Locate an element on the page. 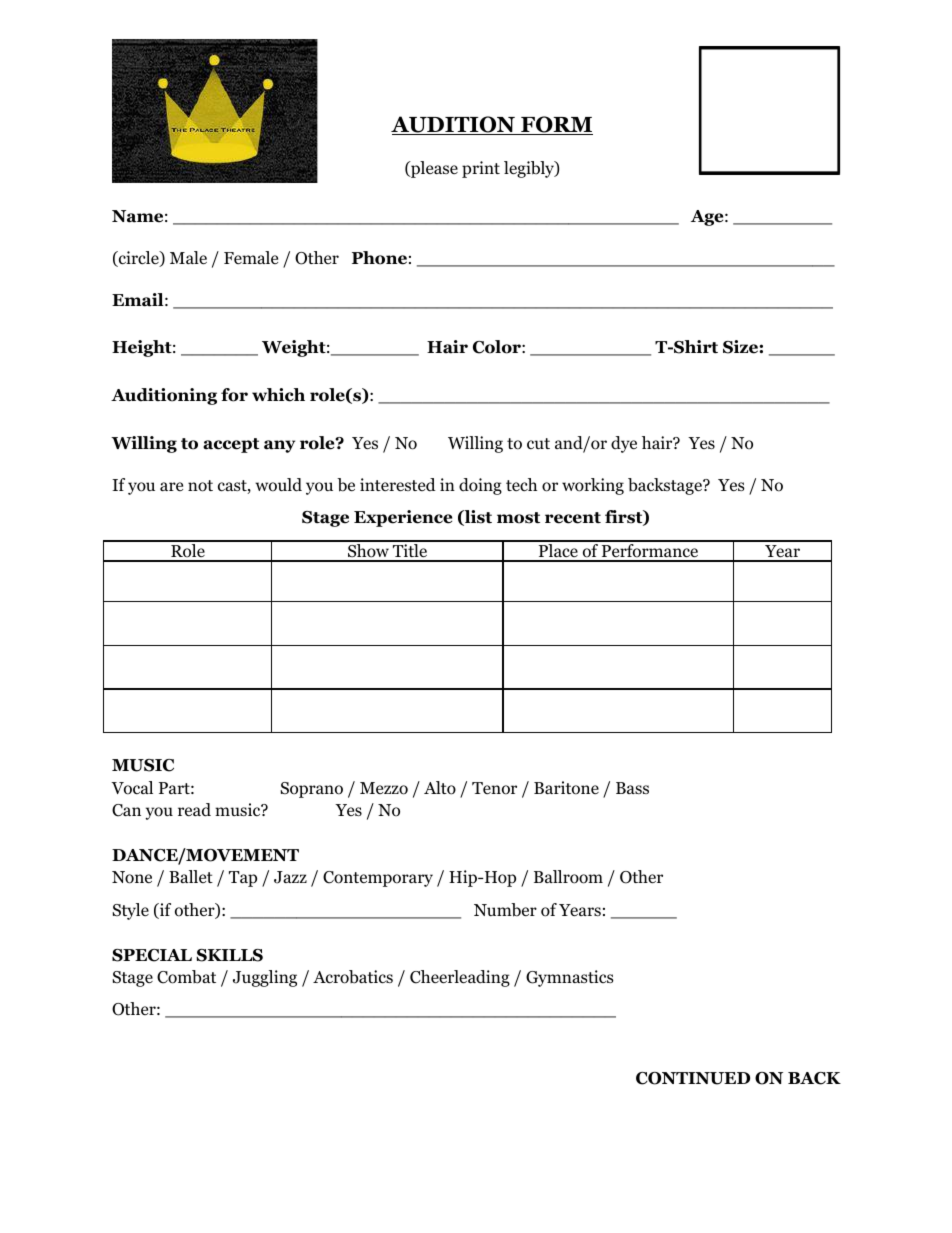 The width and height of the document is (952, 1233). Experience is located at coordinates (403, 518).
